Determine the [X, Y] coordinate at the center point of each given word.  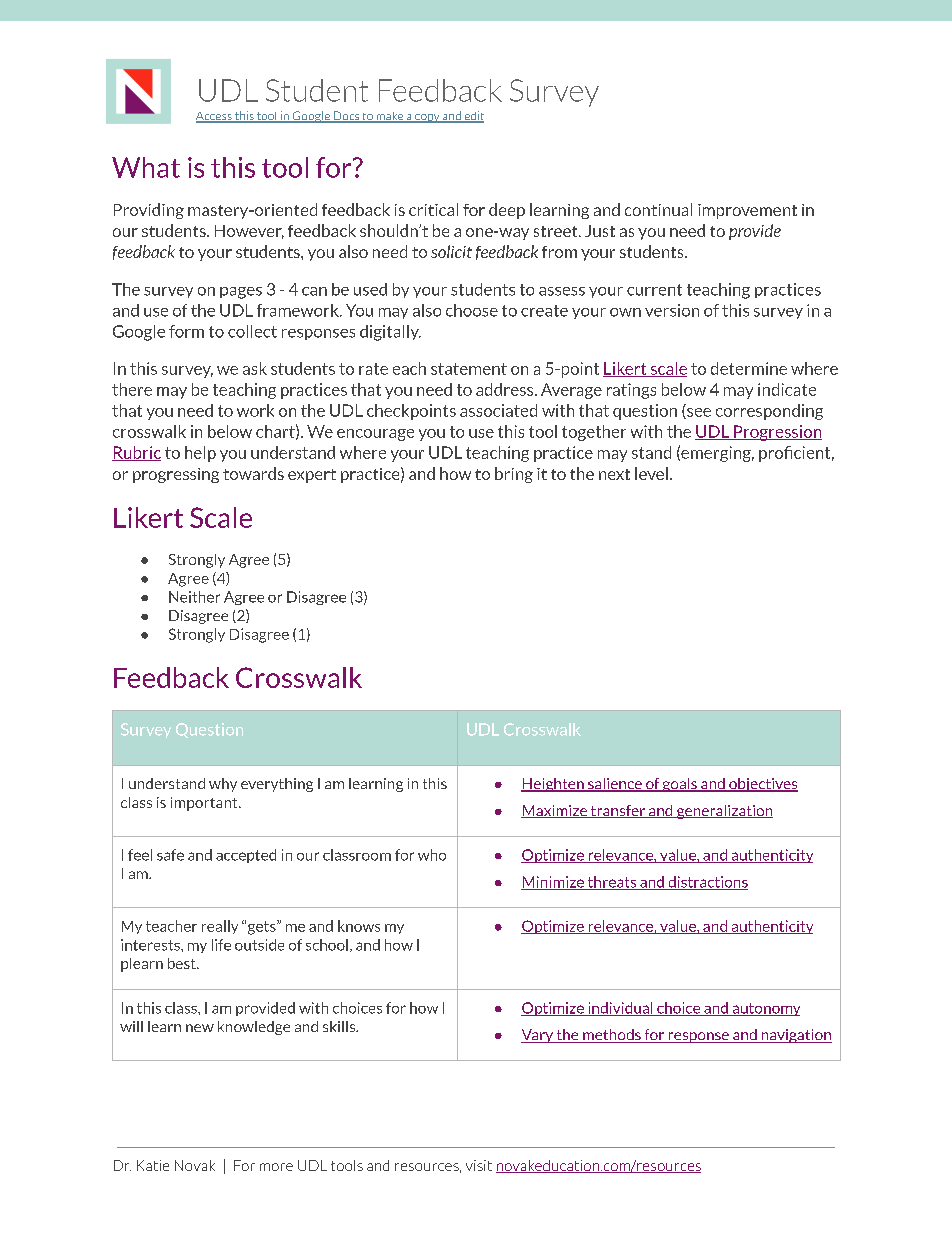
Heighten [553, 785]
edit [473, 117]
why [223, 785]
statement [469, 369]
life [221, 945]
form [186, 331]
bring [514, 475]
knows [359, 926]
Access [215, 117]
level [651, 473]
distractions [707, 883]
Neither [194, 597]
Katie [153, 1165]
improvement [747, 211]
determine [749, 368]
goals [679, 785]
